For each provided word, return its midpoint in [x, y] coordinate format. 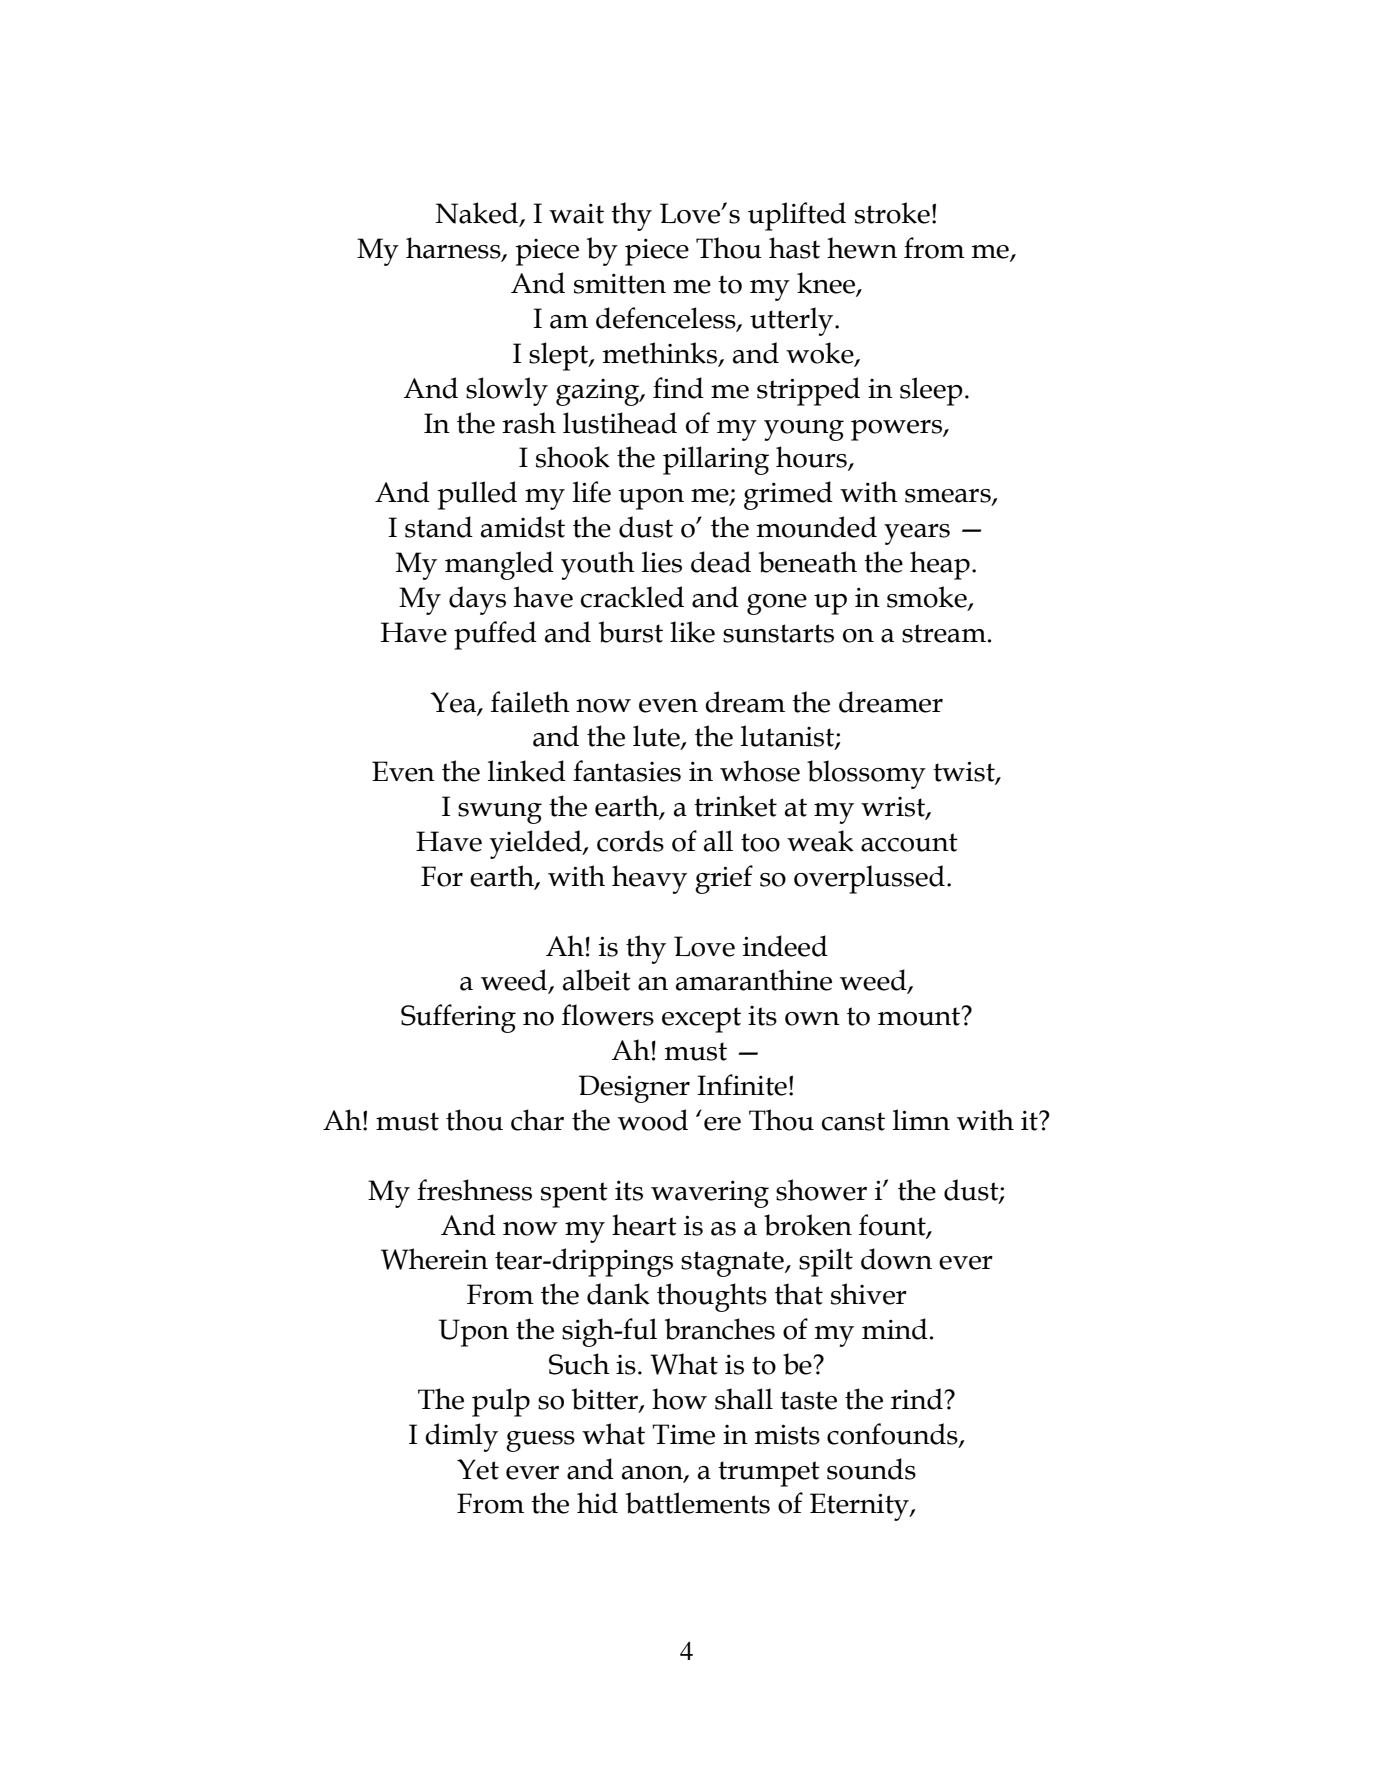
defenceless [667, 319]
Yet [478, 1469]
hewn [862, 248]
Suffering [458, 1018]
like [692, 632]
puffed [495, 635]
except [701, 1020]
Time [683, 1434]
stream [944, 633]
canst [853, 1121]
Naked [478, 214]
